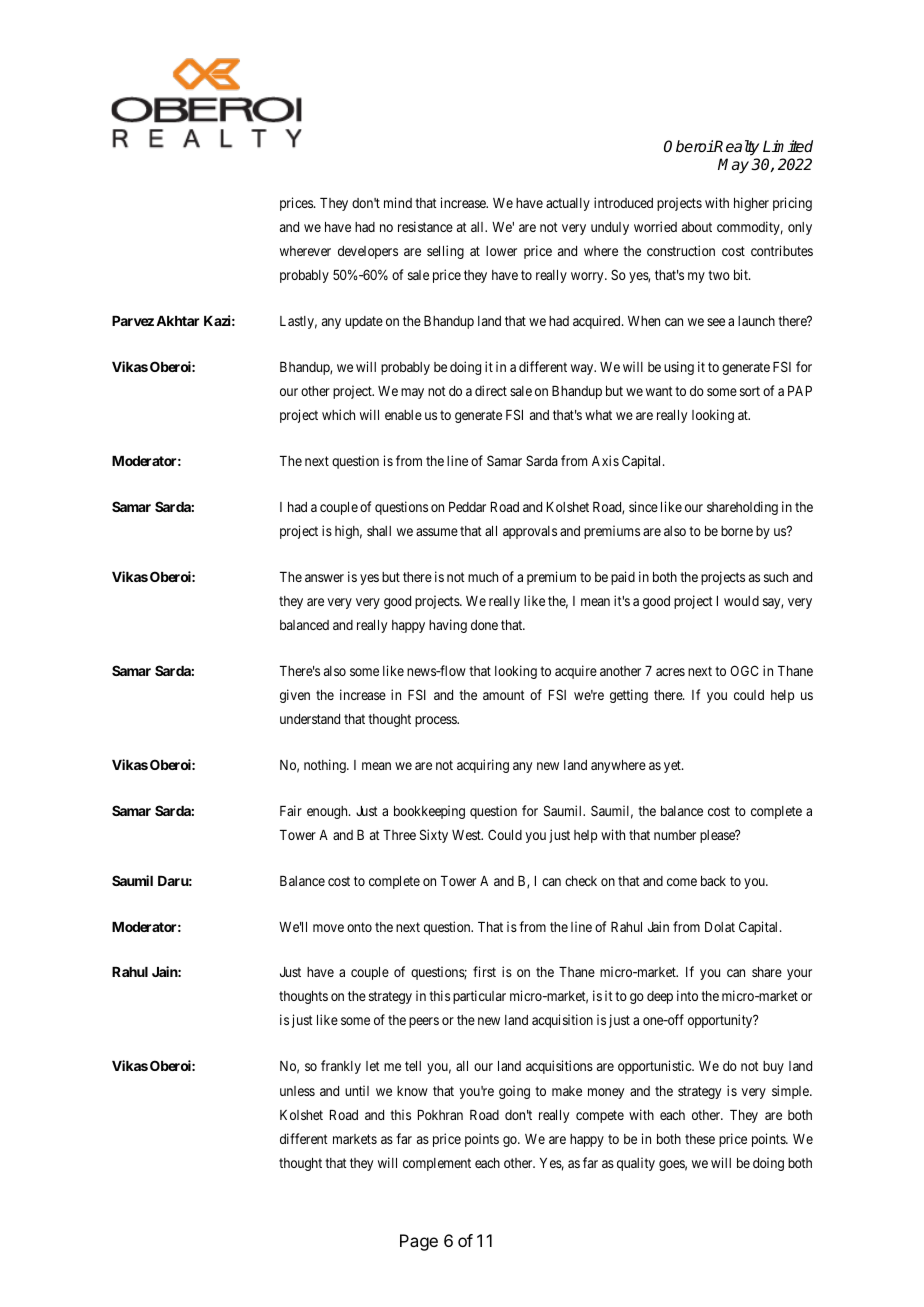 The width and height of the screenshot is (924, 1307). What do you see at coordinates (501, 251) in the screenshot?
I see `lower` at bounding box center [501, 251].
